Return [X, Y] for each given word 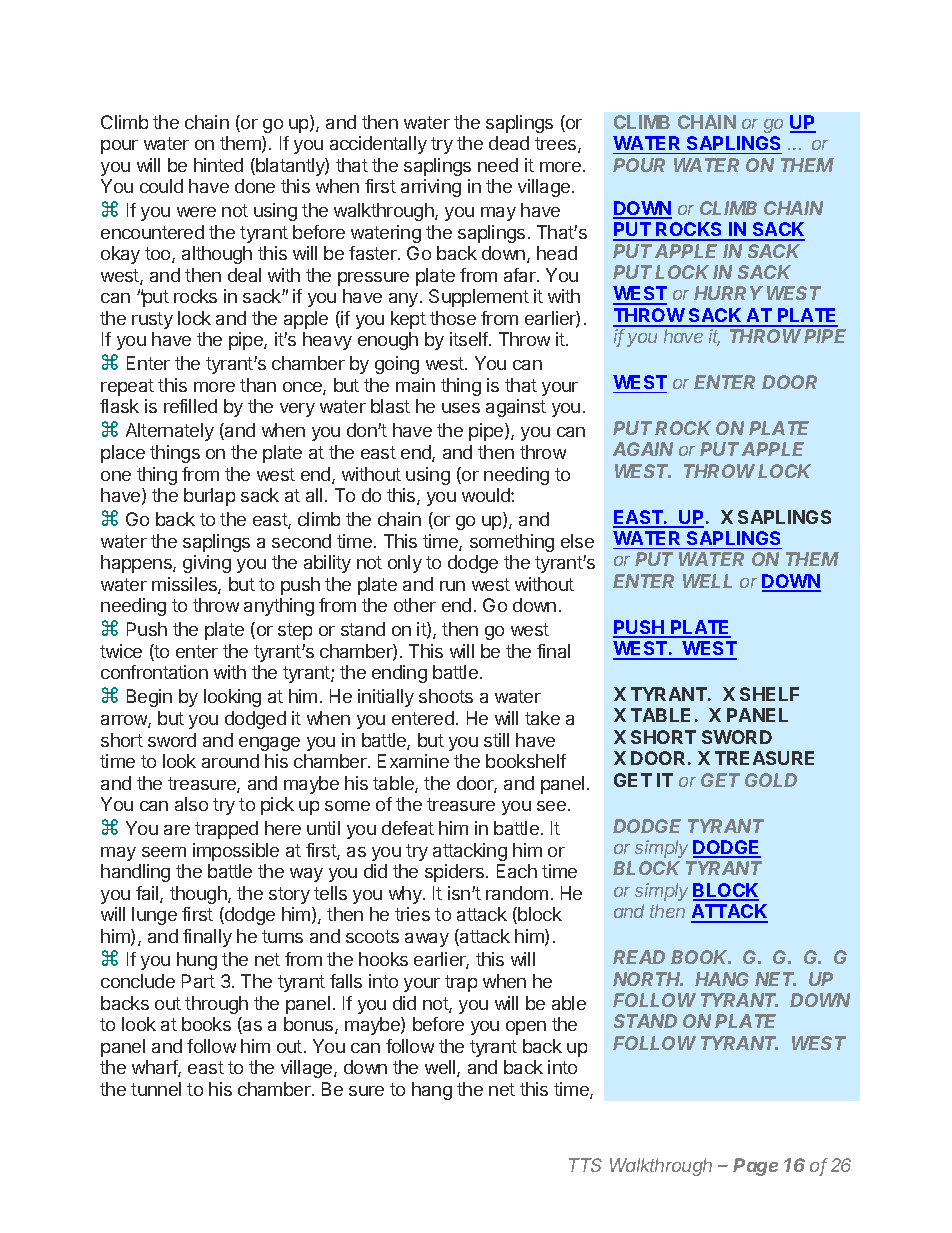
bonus [310, 1025]
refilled [190, 406]
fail [148, 894]
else [577, 541]
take [542, 718]
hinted [218, 165]
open [526, 1028]
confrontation [154, 672]
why [406, 895]
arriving [431, 188]
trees [557, 145]
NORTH [648, 979]
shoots [446, 696]
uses [461, 408]
